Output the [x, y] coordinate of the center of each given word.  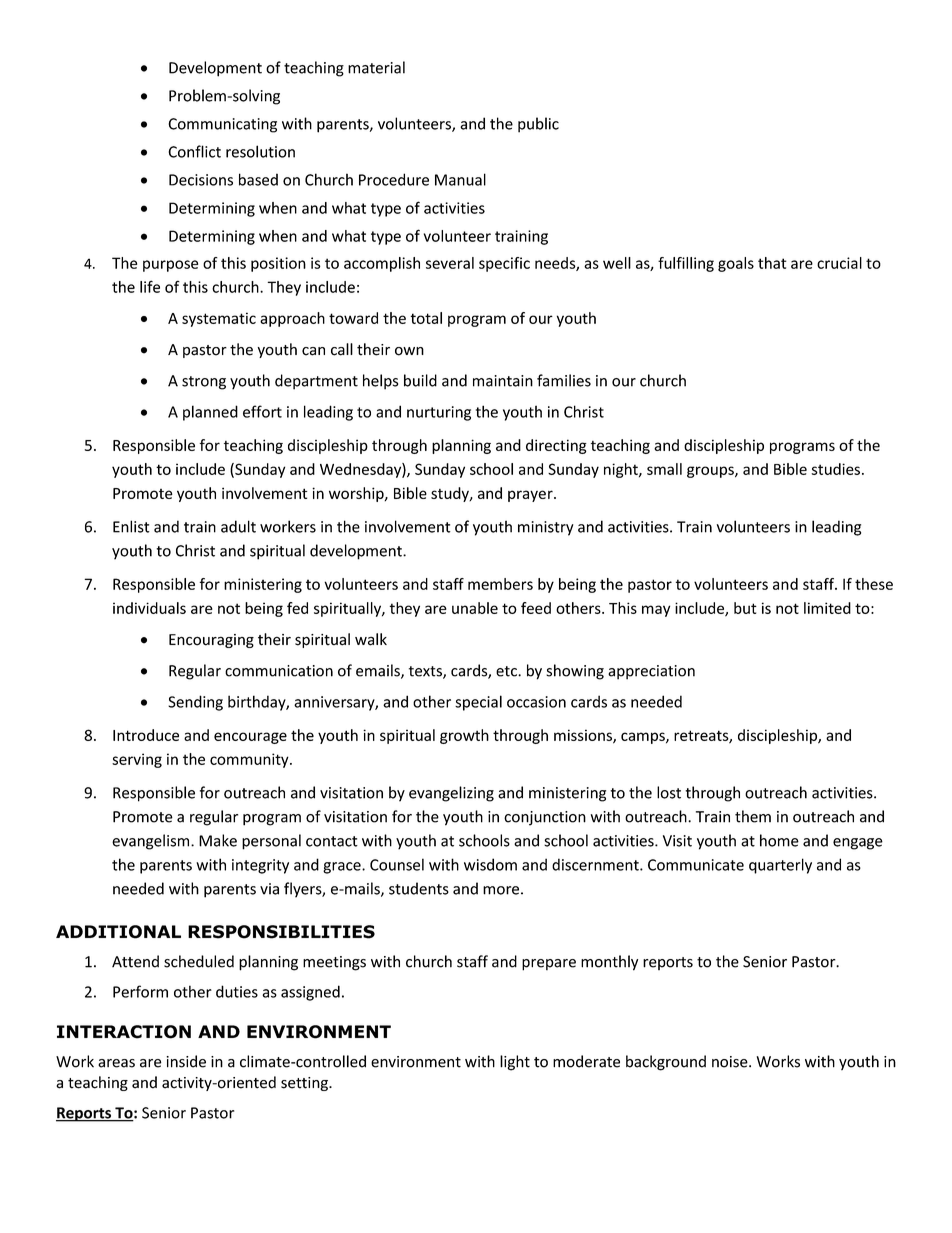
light [515, 1063]
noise [731, 1062]
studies [835, 469]
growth [464, 736]
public [538, 125]
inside [186, 1061]
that [772, 263]
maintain [503, 381]
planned [210, 413]
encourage [250, 738]
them [753, 816]
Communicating [222, 125]
